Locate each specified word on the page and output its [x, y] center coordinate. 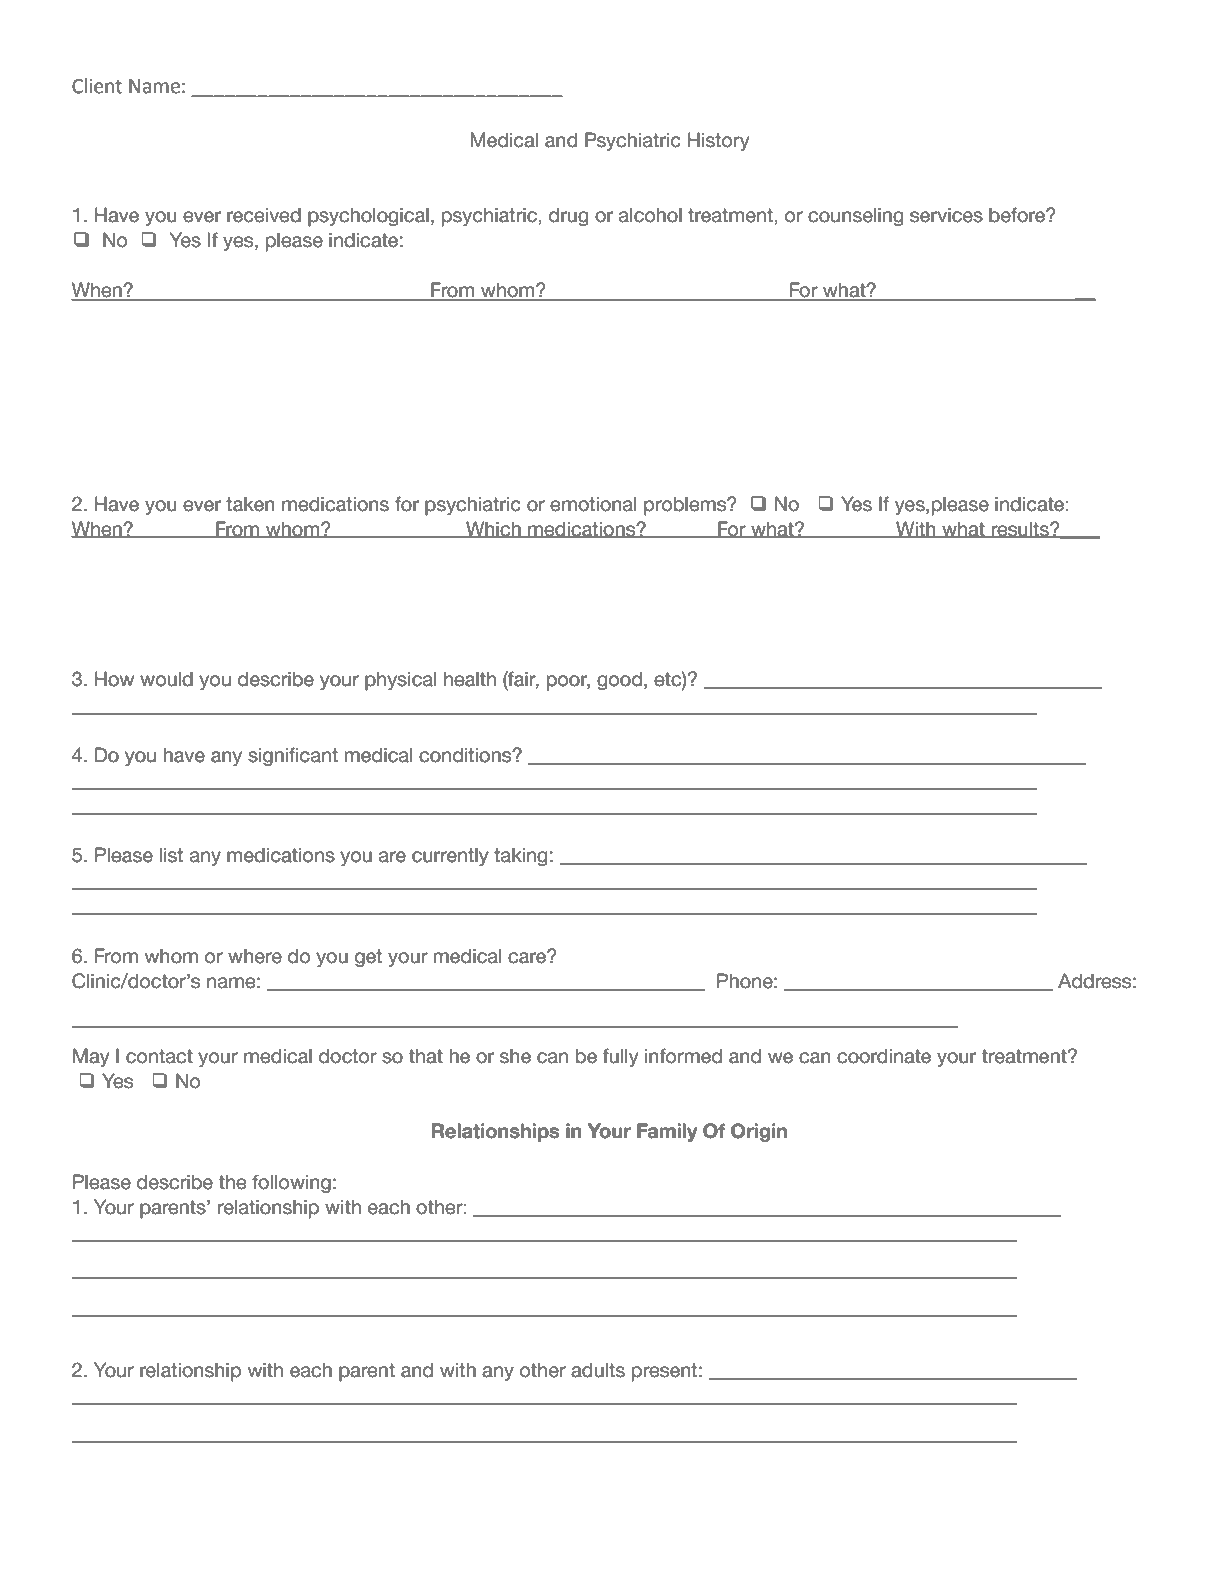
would [166, 679]
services [946, 215]
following [291, 1183]
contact [159, 1056]
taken [250, 504]
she [515, 1056]
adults [598, 1370]
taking [521, 857]
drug [569, 217]
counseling [856, 217]
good [619, 681]
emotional [593, 504]
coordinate [884, 1056]
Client [97, 86]
